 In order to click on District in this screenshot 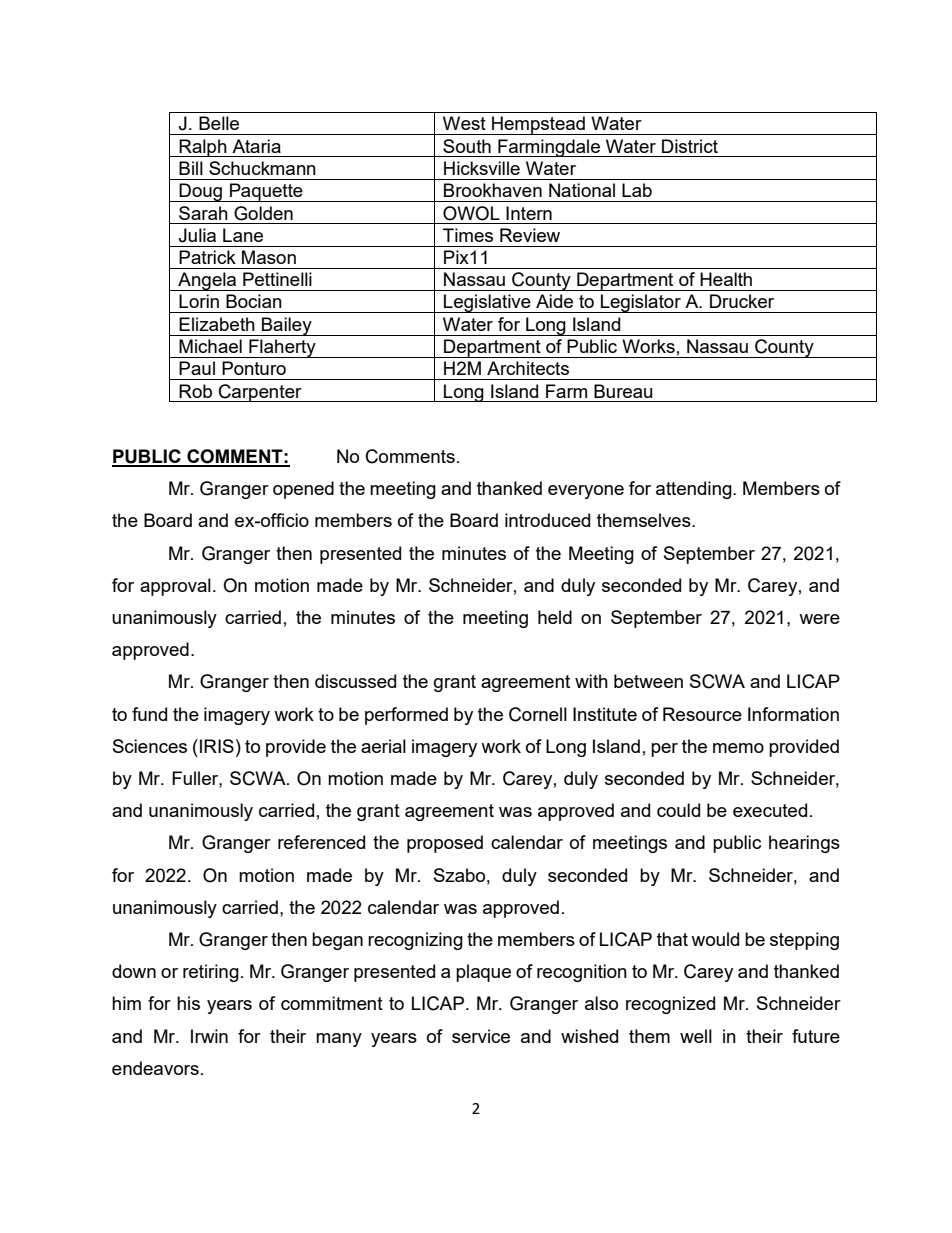, I will do `click(690, 146)`.
